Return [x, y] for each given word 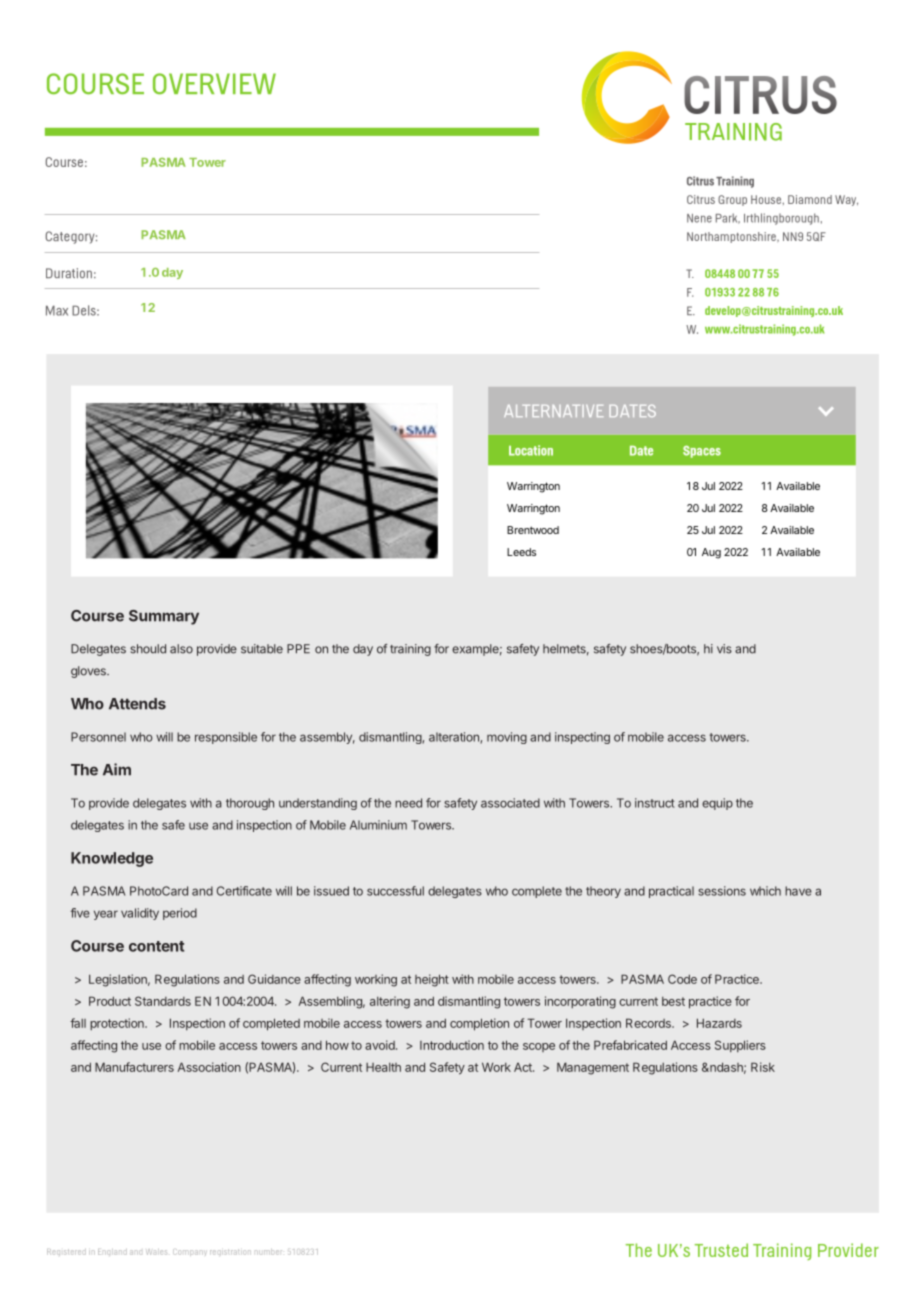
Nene [699, 218]
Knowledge [112, 859]
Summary [164, 617]
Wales [156, 1252]
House [767, 199]
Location [531, 450]
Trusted [721, 1250]
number [268, 1252]
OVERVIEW [214, 83]
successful [395, 891]
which [765, 891]
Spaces [702, 452]
